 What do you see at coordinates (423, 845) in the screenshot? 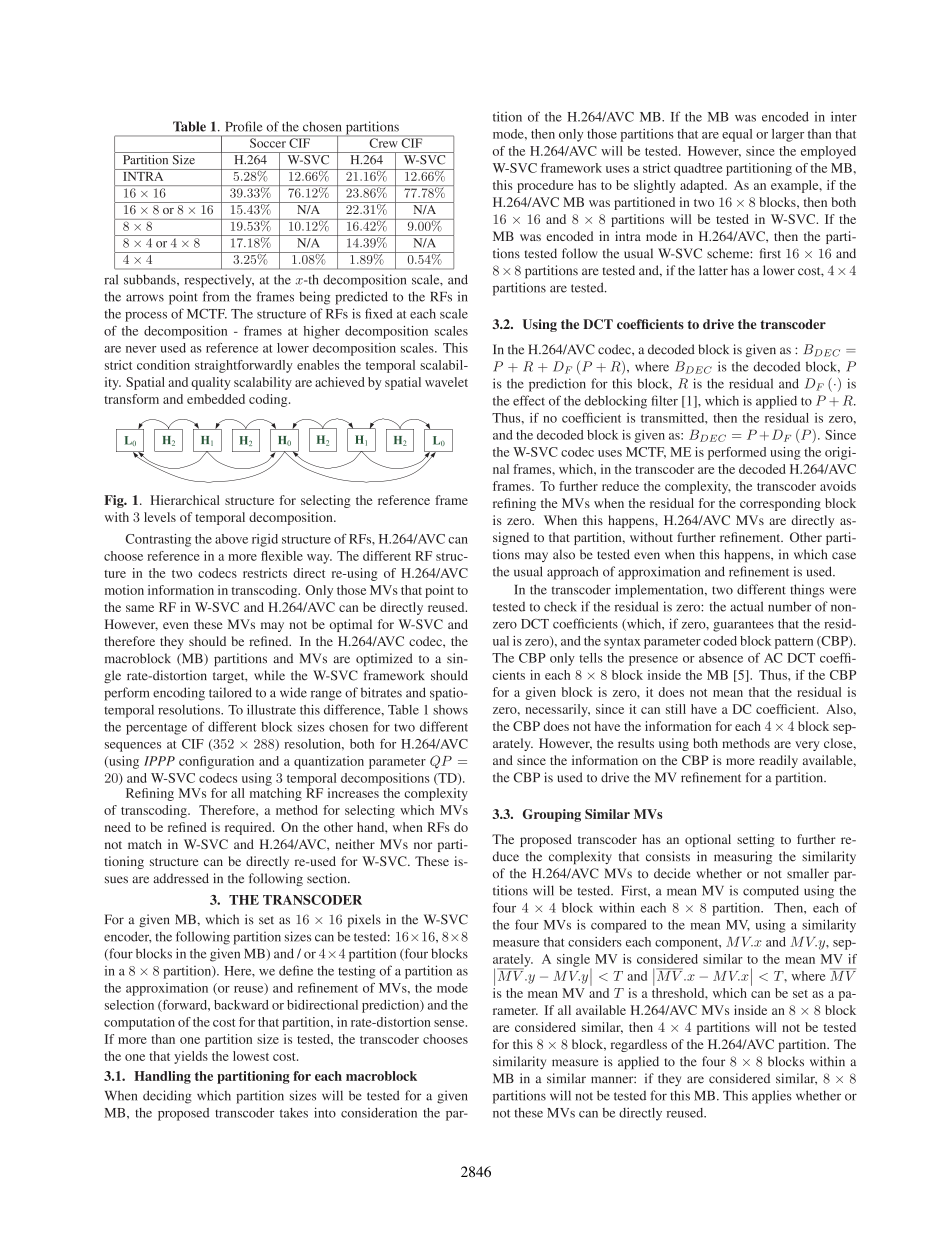
I see `nor` at bounding box center [423, 845].
